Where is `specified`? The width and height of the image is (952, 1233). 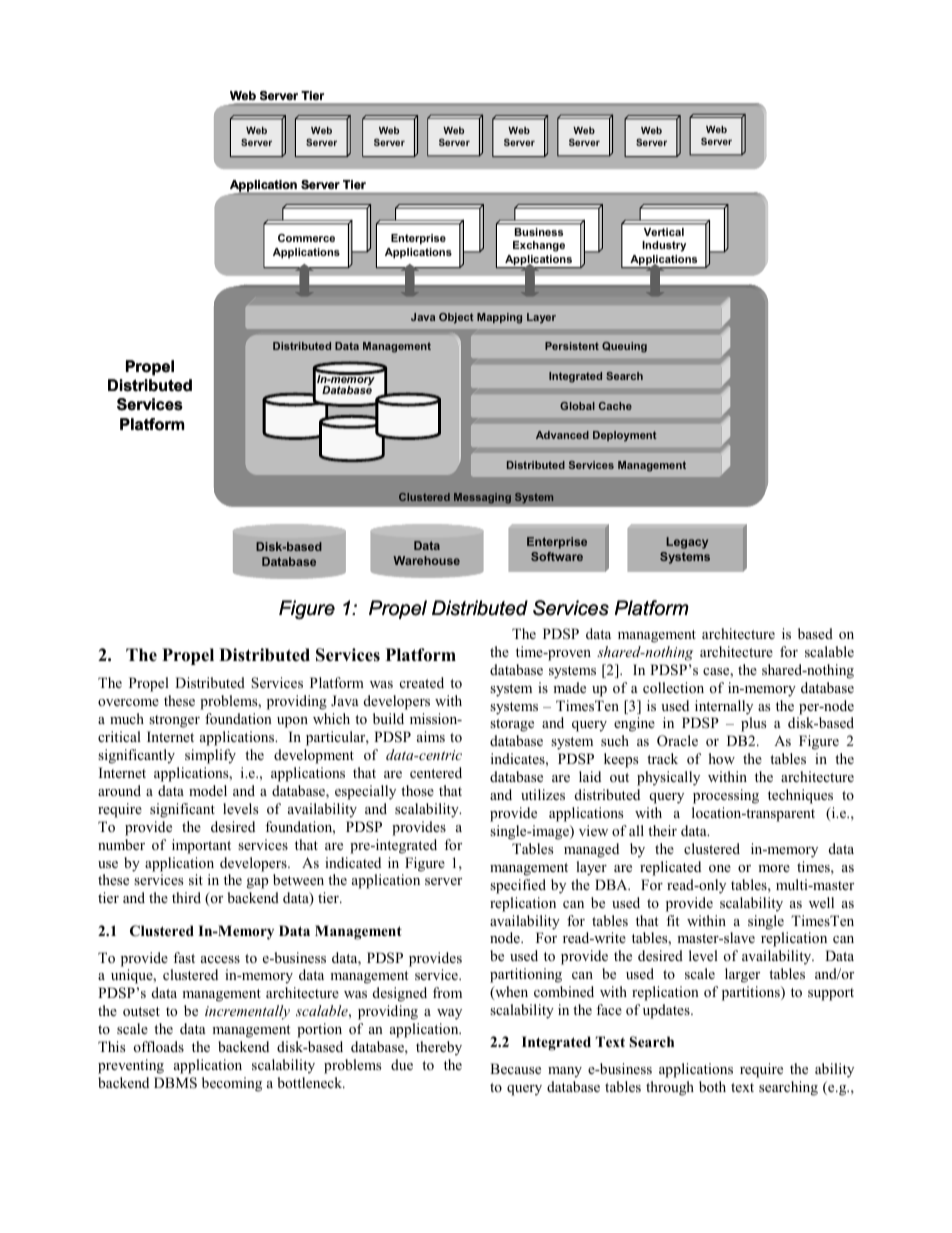
specified is located at coordinates (518, 886).
